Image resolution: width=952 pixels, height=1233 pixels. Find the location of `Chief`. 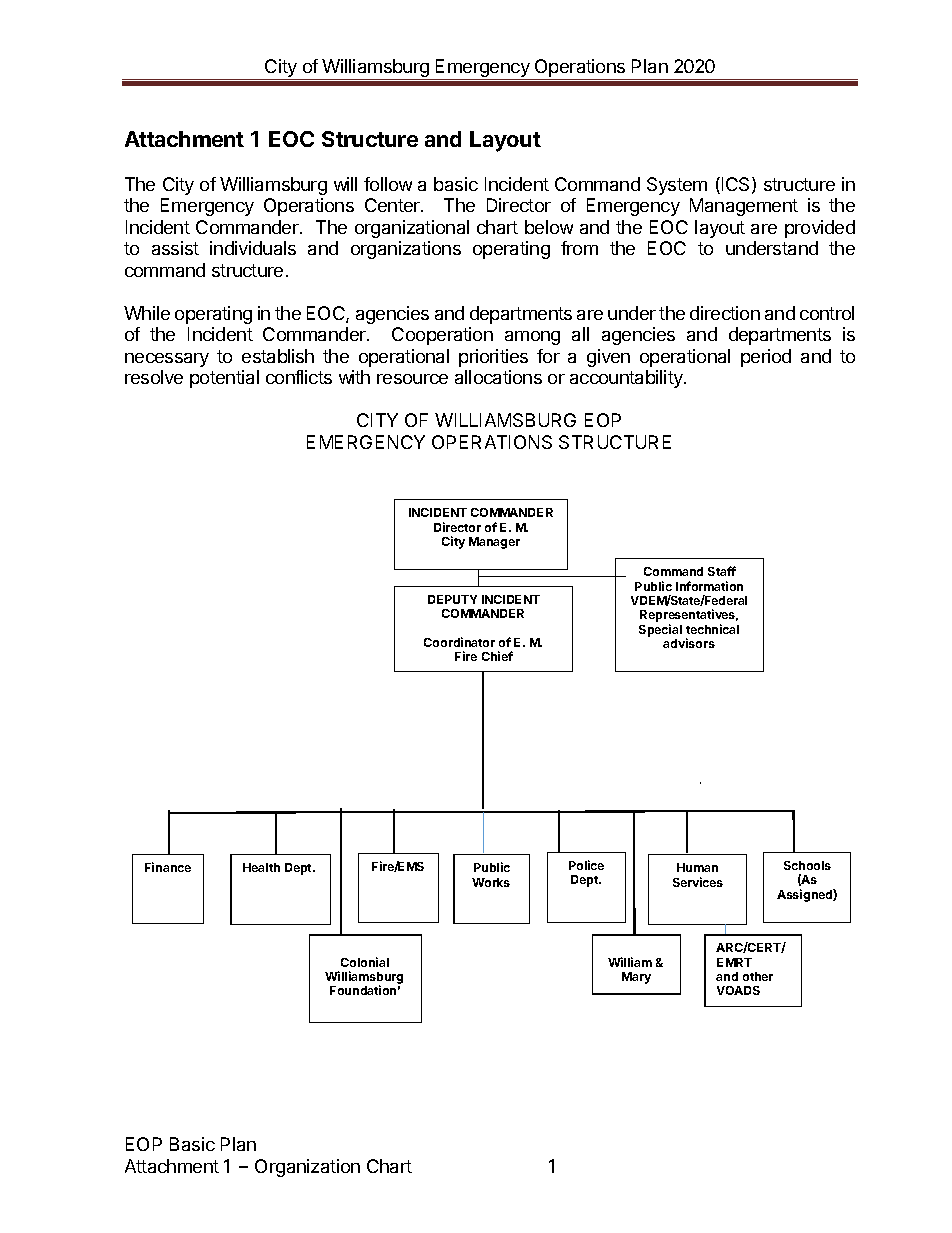

Chief is located at coordinates (497, 656).
